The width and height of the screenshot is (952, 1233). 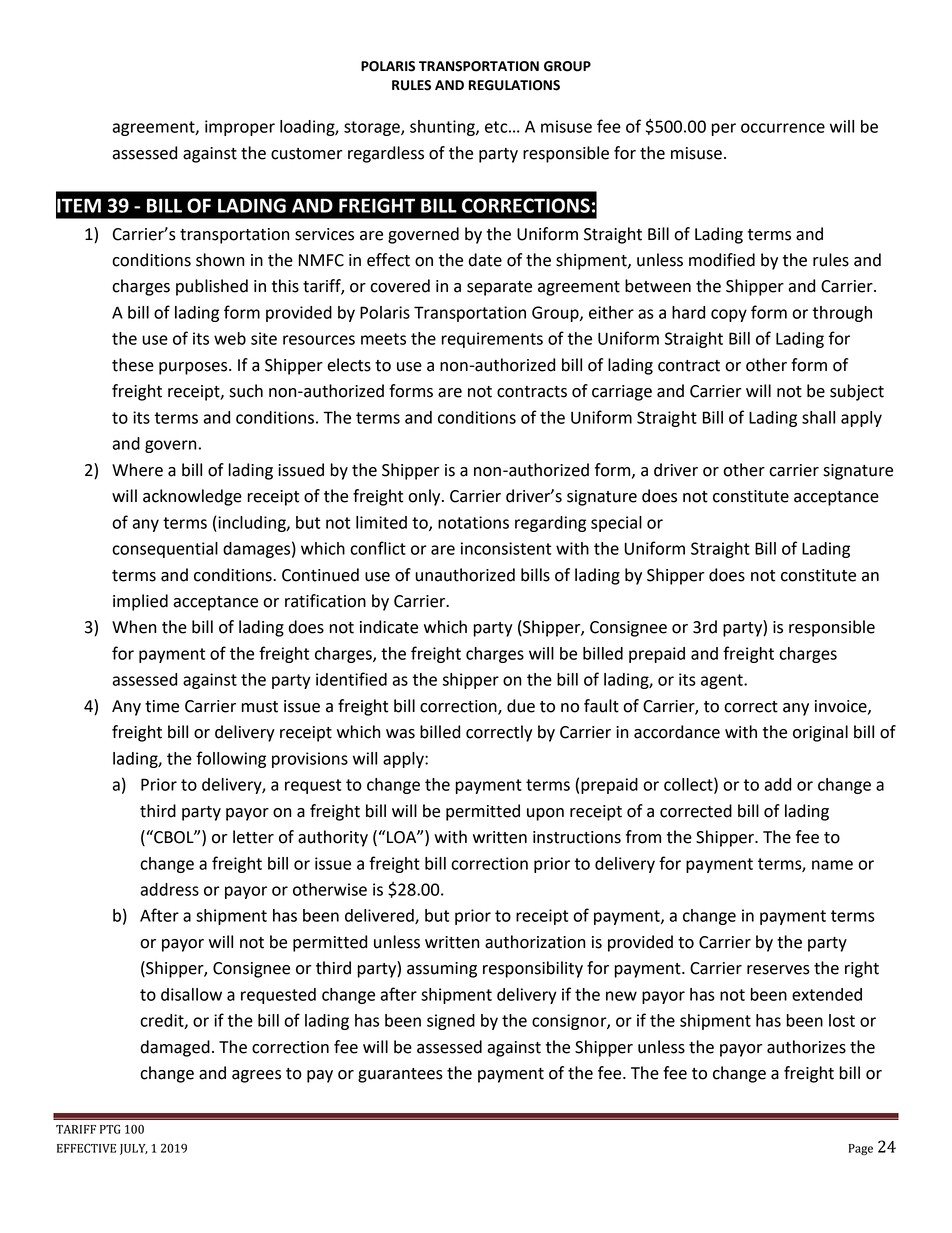 I want to click on improper, so click(x=240, y=128).
